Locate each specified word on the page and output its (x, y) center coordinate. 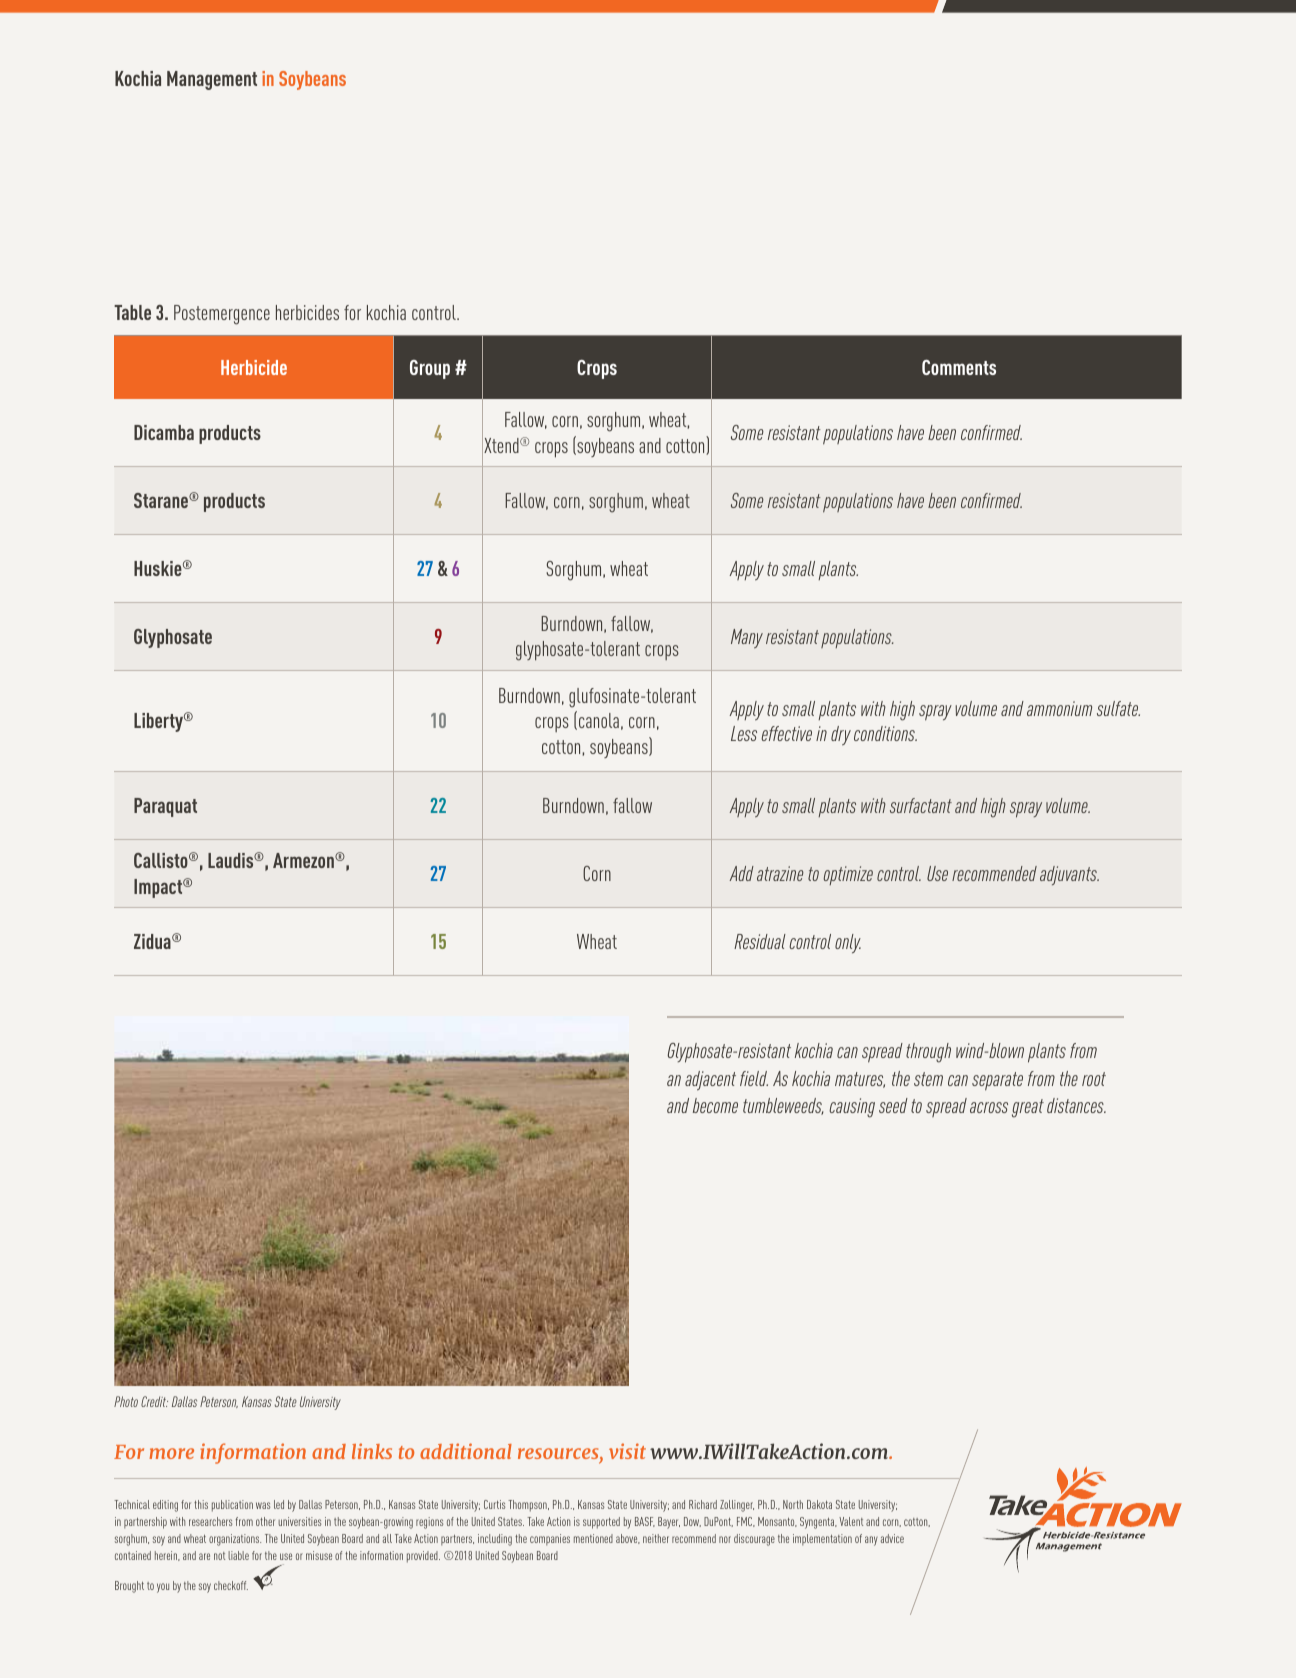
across (989, 1107)
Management (212, 80)
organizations (235, 1540)
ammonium (1059, 708)
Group (430, 369)
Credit (154, 1401)
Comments (959, 367)
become (715, 1105)
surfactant (921, 805)
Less (744, 733)
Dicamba (164, 432)
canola (599, 720)
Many (747, 638)
